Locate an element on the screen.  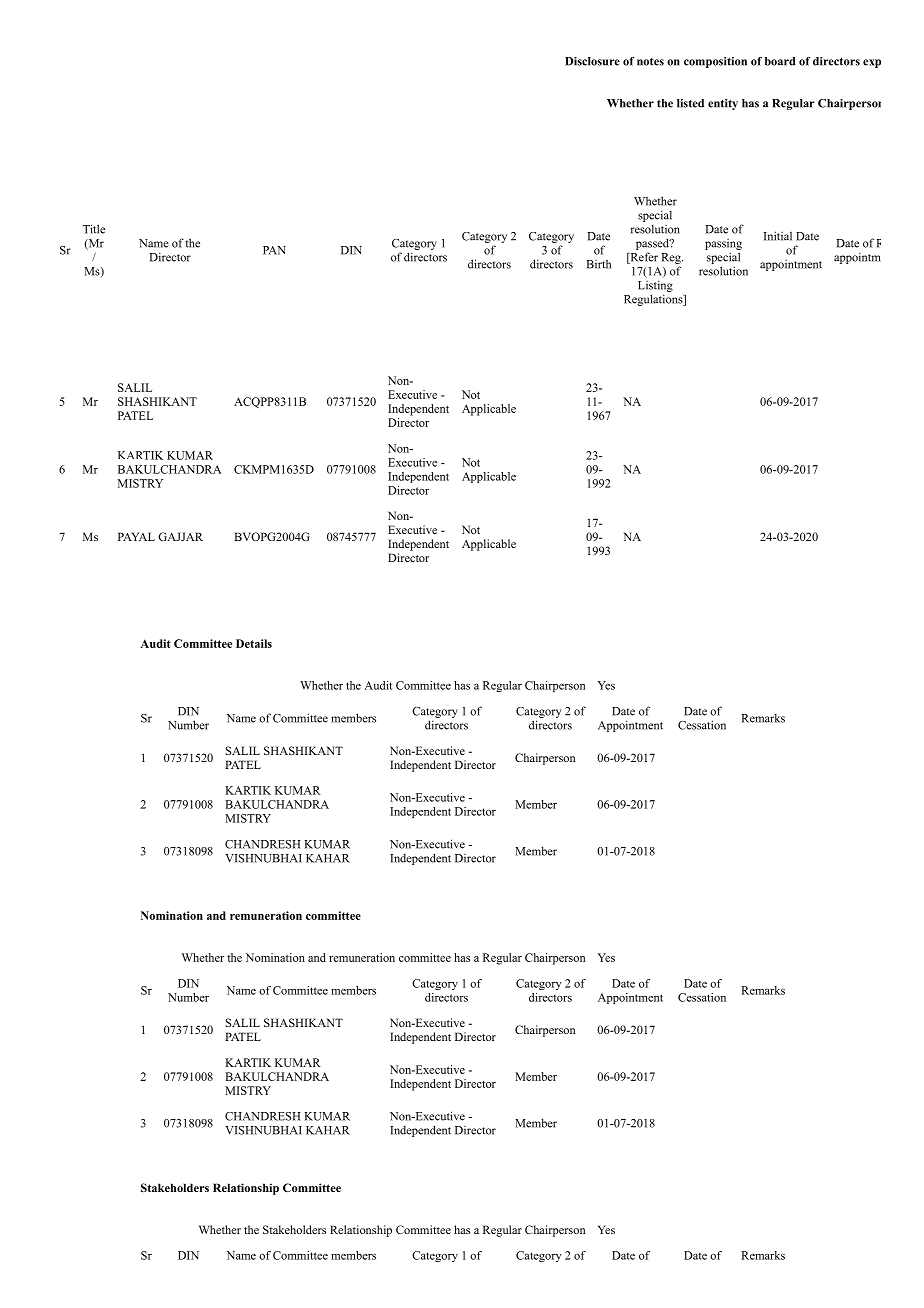
Refer is located at coordinates (643, 258).
